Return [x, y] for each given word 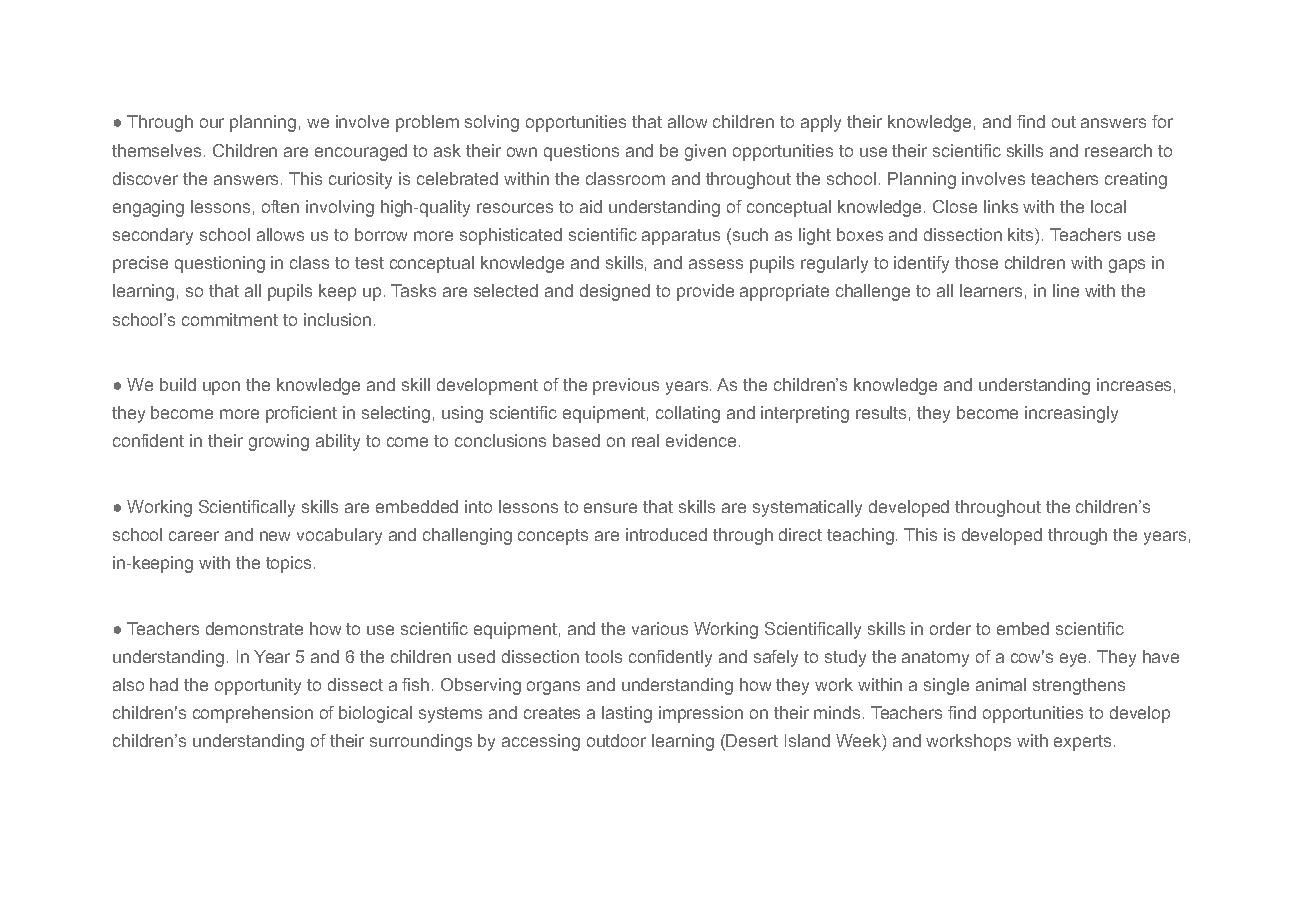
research [1118, 150]
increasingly [1071, 414]
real [645, 440]
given [705, 152]
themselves [156, 150]
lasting [627, 714]
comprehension [253, 714]
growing [279, 442]
